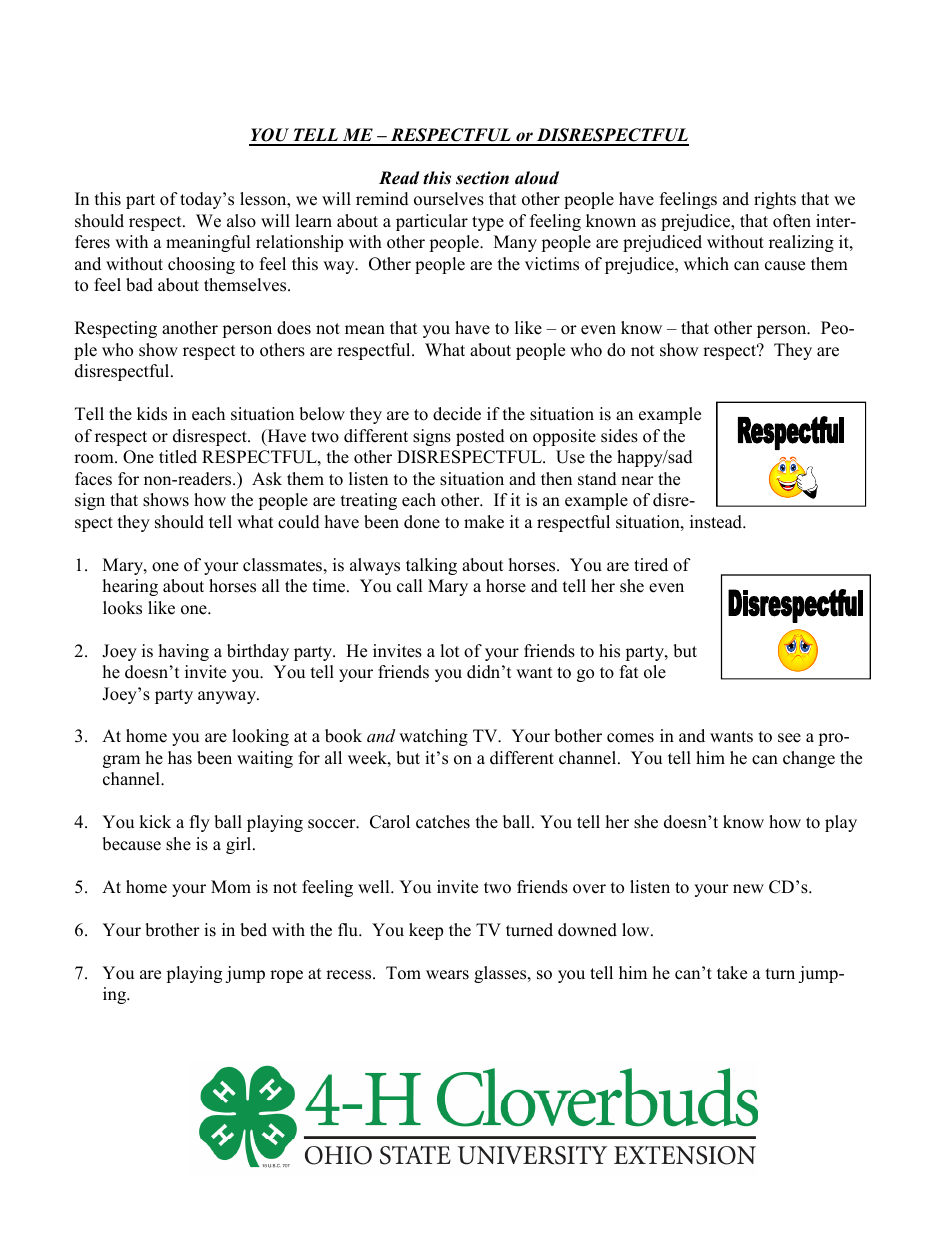 Image resolution: width=952 pixels, height=1233 pixels. Describe the element at coordinates (651, 565) in the screenshot. I see `tired` at that location.
